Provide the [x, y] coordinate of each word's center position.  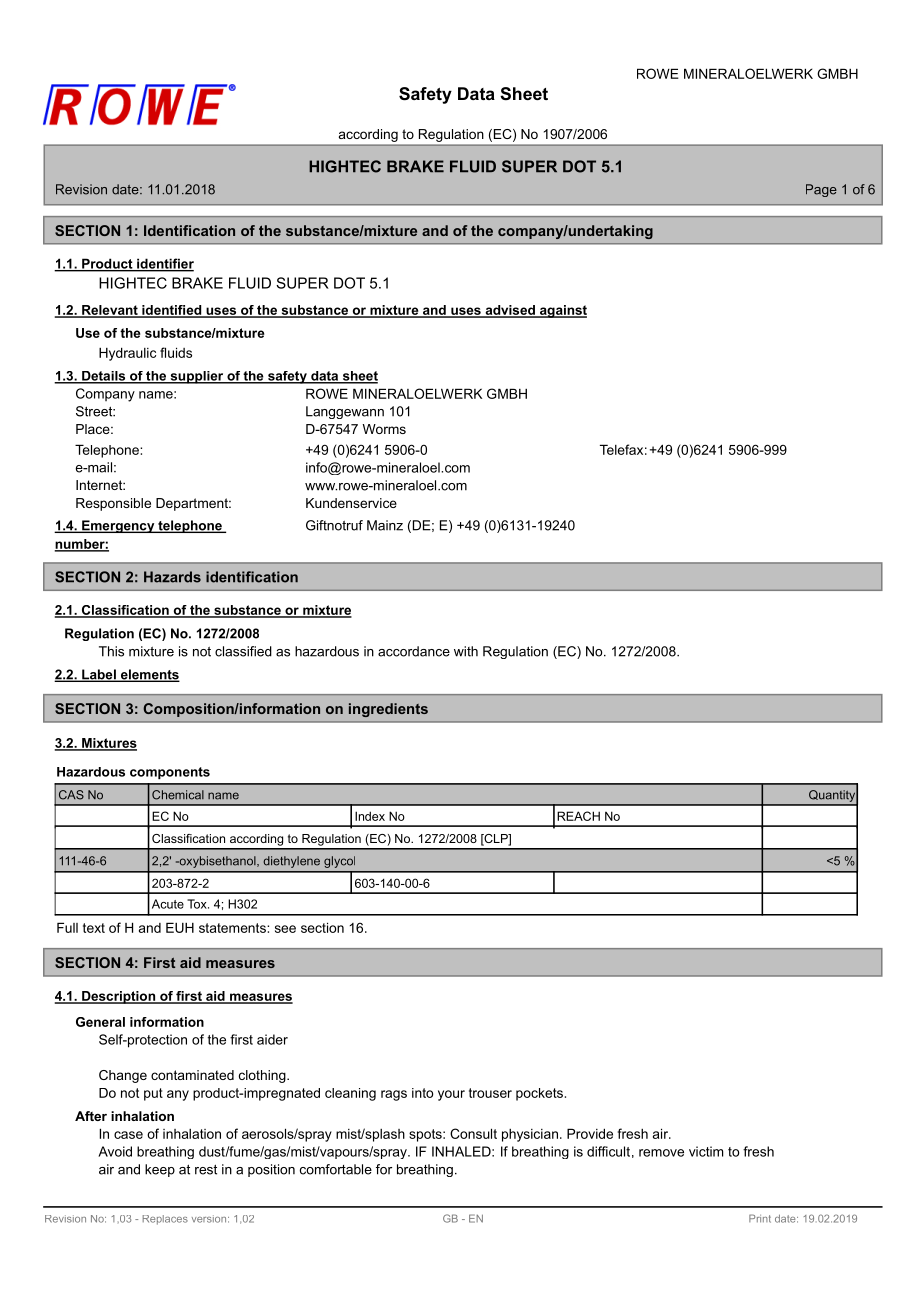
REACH [578, 816]
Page [821, 190]
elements [149, 675]
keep [160, 1170]
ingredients [388, 710]
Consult [473, 1133]
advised [510, 311]
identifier [164, 264]
